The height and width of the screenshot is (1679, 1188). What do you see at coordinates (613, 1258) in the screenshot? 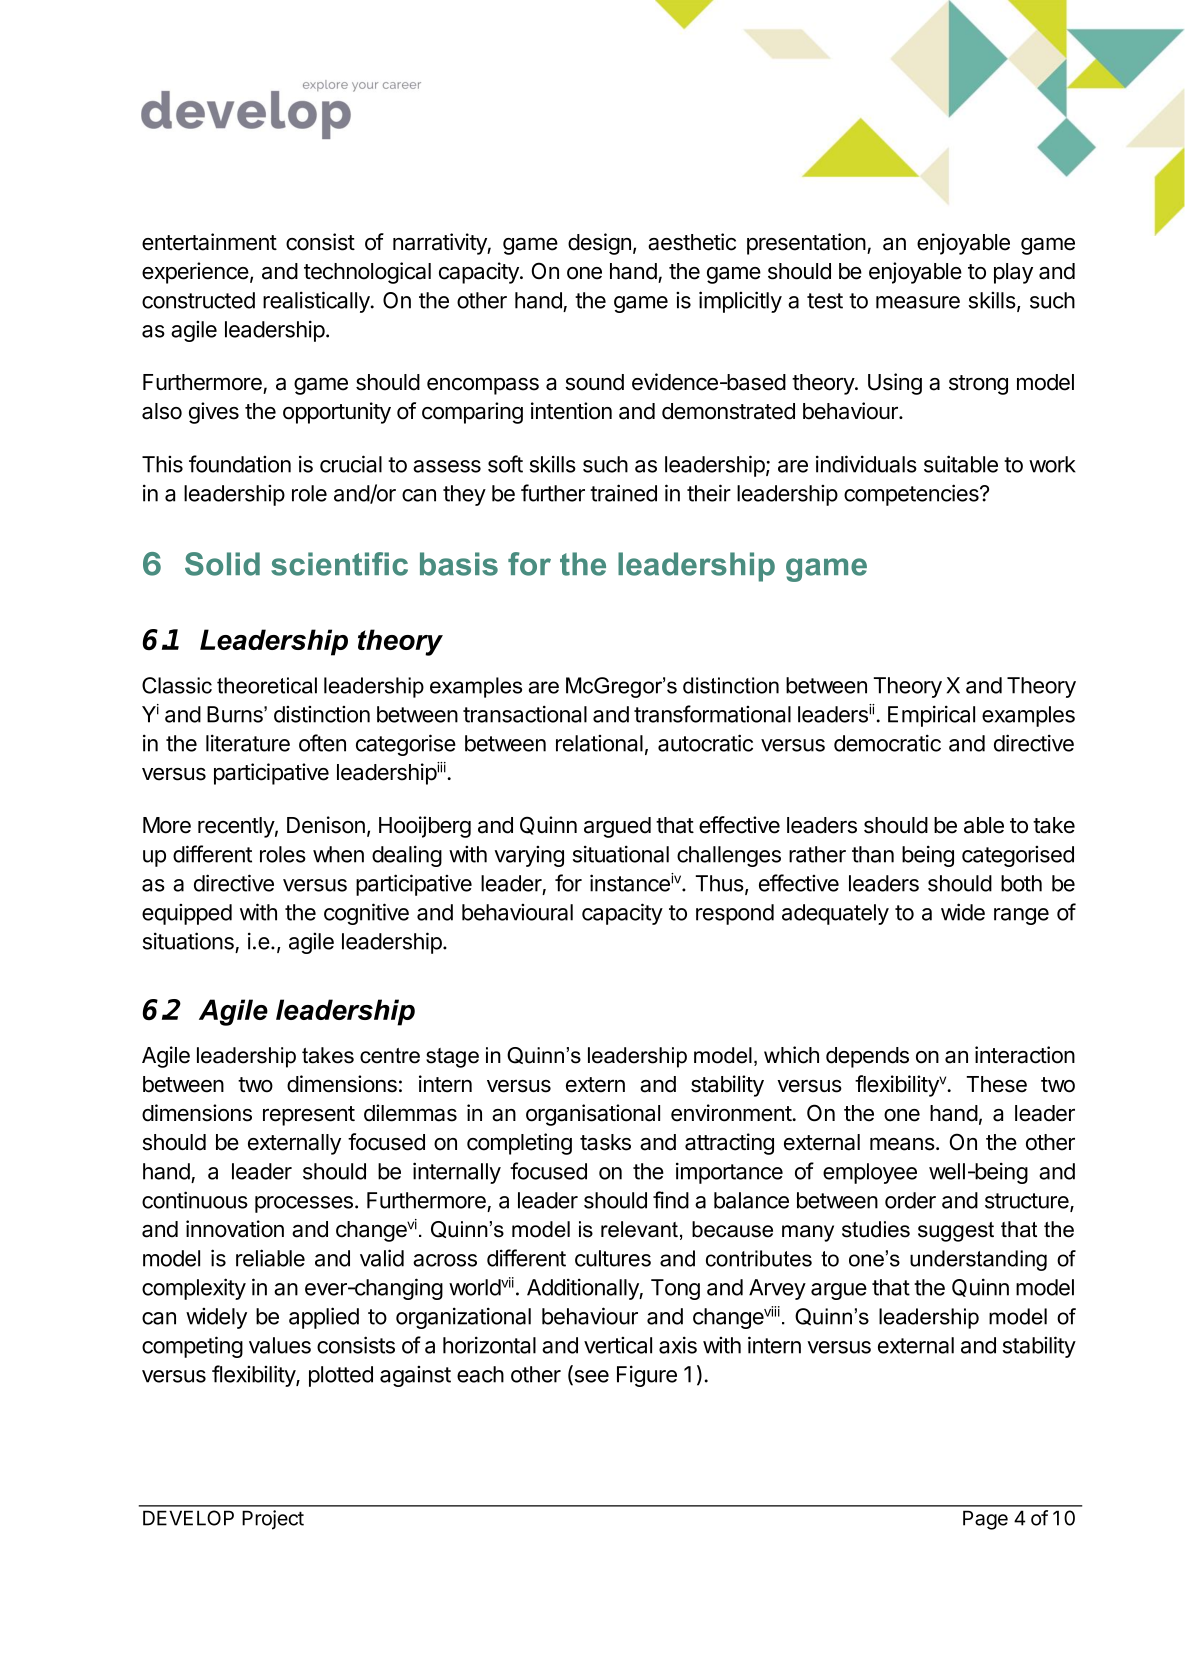
I see `cultures` at bounding box center [613, 1258].
